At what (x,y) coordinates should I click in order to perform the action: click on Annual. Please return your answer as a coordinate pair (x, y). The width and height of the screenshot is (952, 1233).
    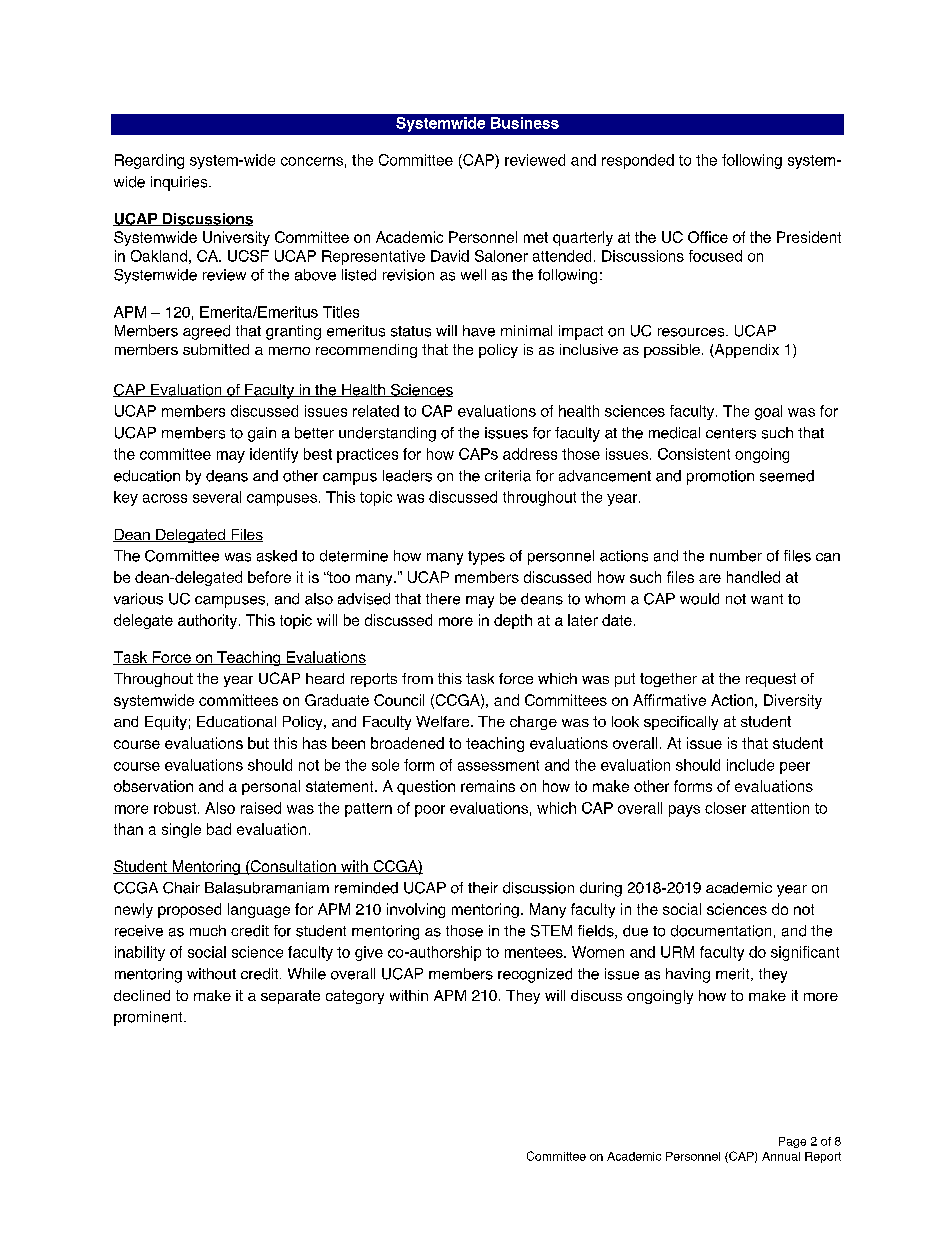
    Looking at the image, I should click on (781, 1156).
